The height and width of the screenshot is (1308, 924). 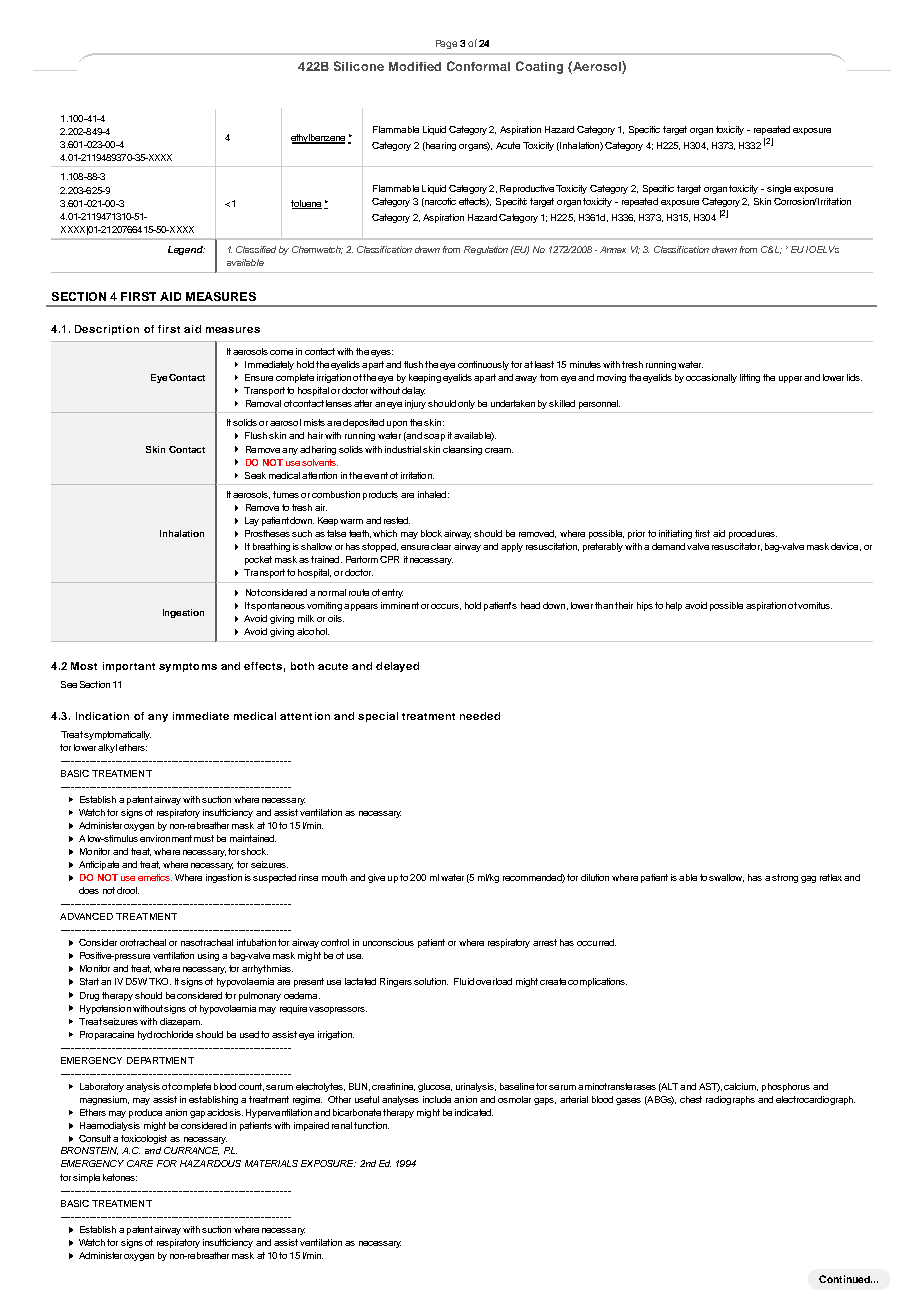 I want to click on symptoms, so click(x=188, y=667).
